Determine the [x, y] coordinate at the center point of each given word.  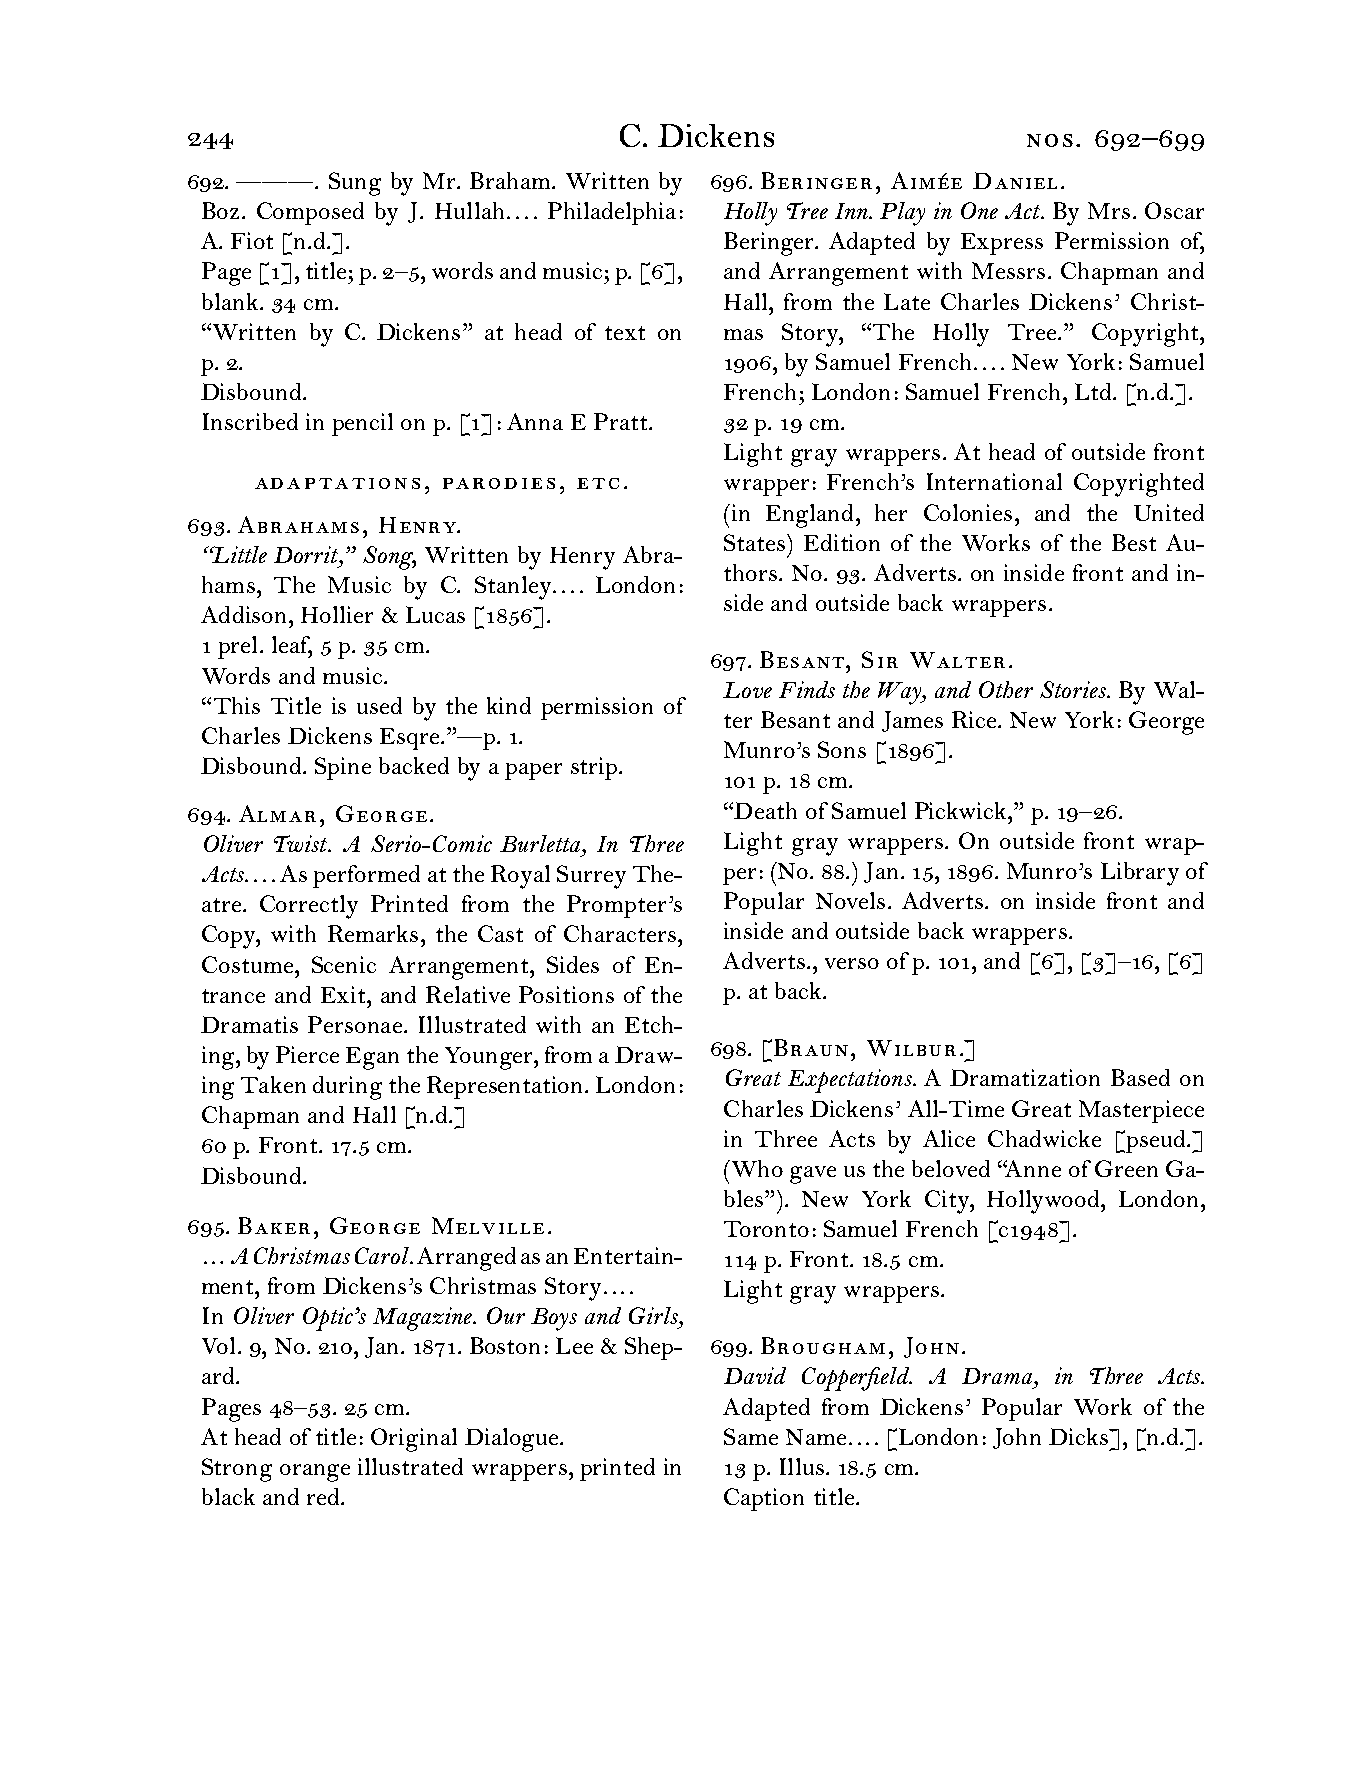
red [324, 1496]
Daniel [1015, 180]
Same [751, 1436]
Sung [355, 184]
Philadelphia [612, 213]
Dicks [1079, 1436]
